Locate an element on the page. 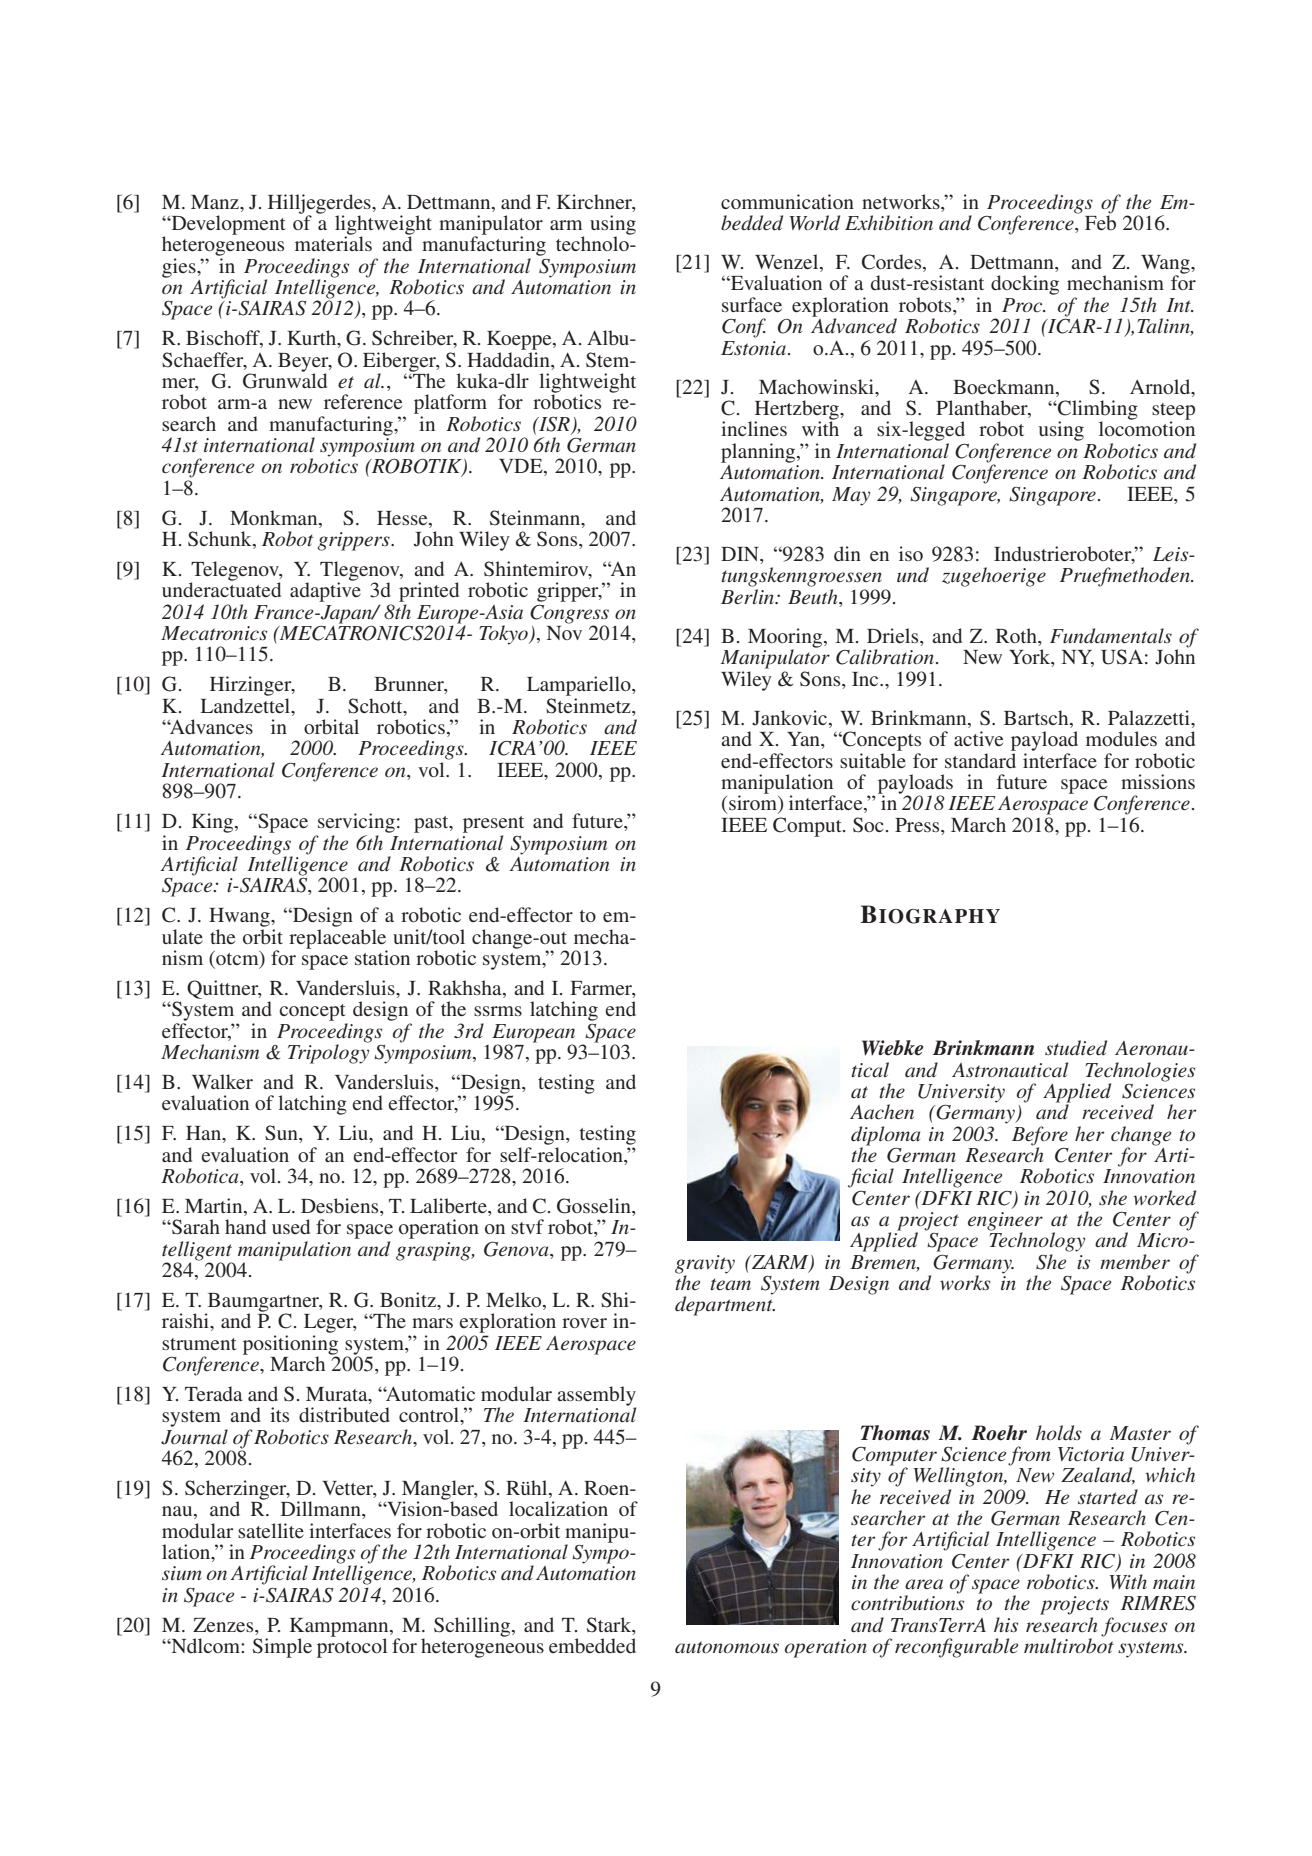 This document has height=1856, width=1312. Berlin is located at coordinates (749, 596).
